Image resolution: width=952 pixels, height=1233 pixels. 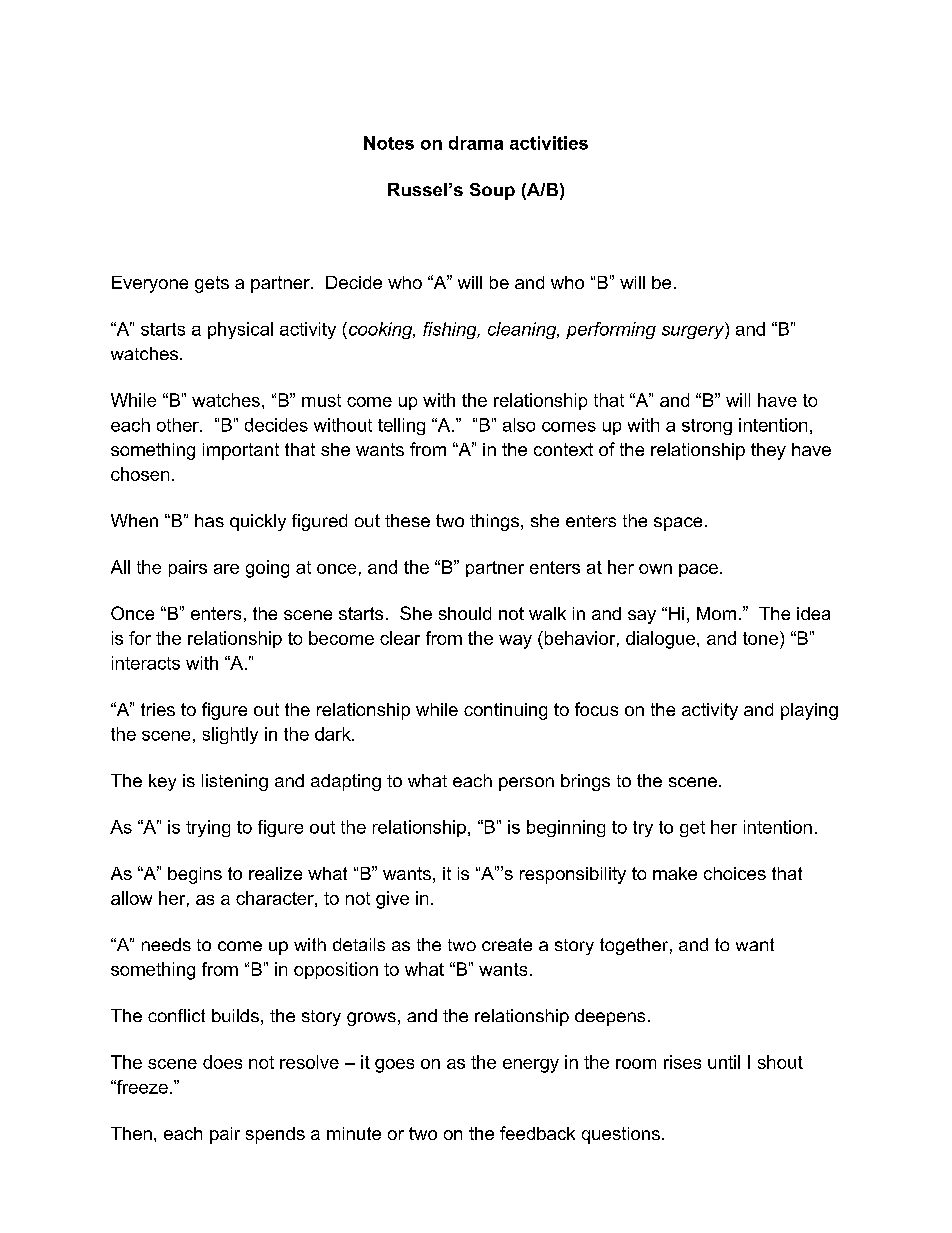 I want to click on needs, so click(x=166, y=944).
